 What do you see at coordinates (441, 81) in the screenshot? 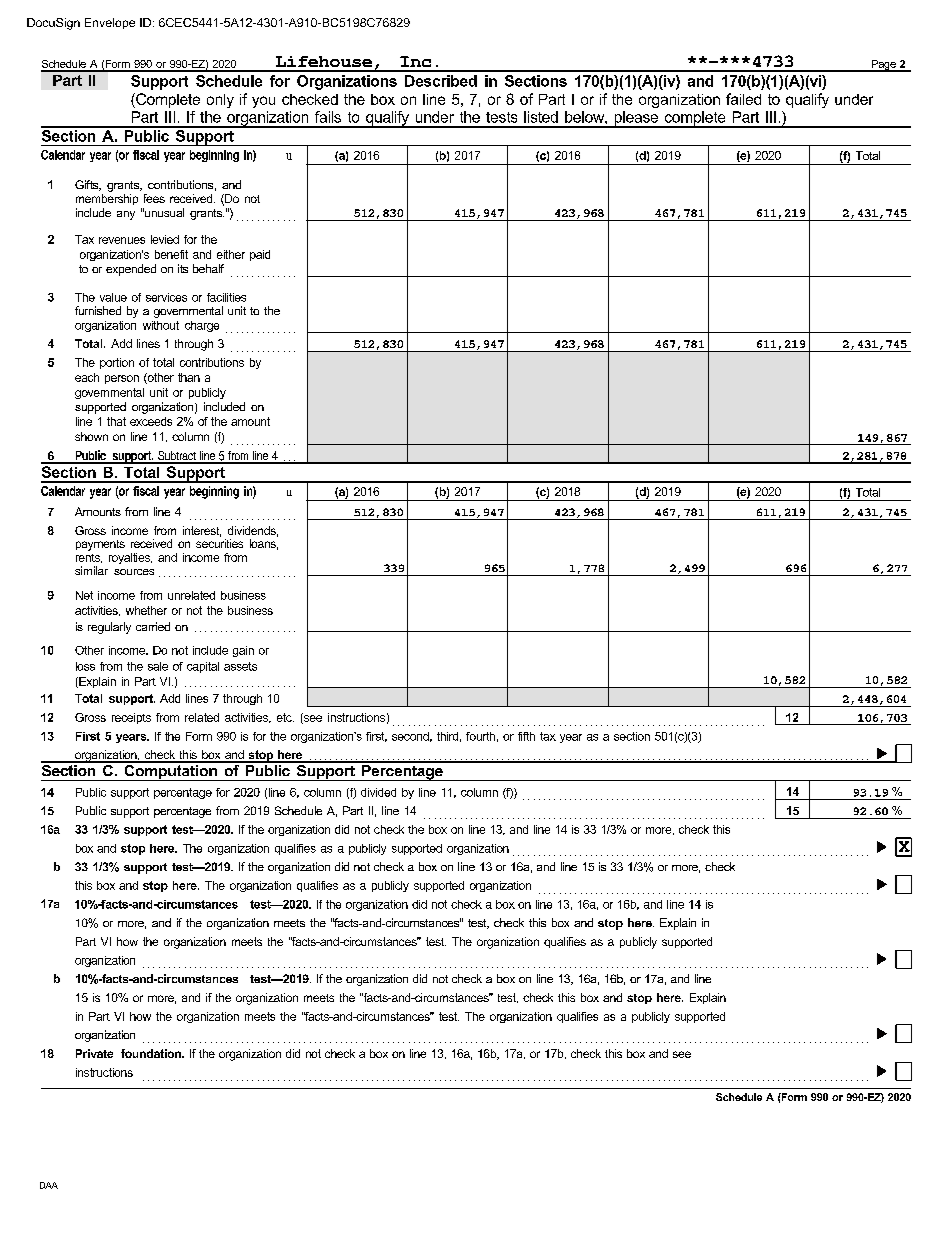
I see `Described` at bounding box center [441, 81].
